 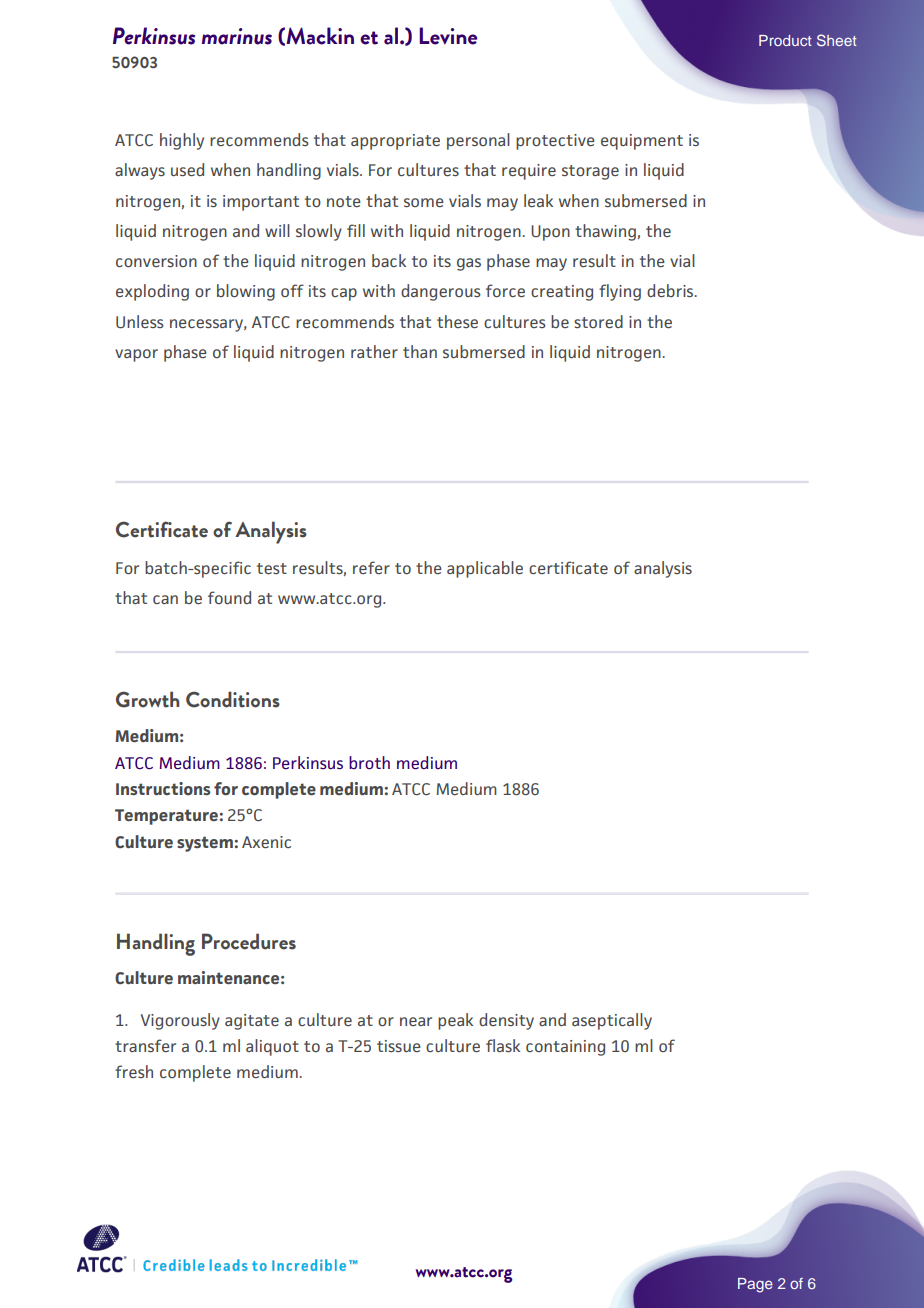 I want to click on fresh, so click(x=134, y=1071).
